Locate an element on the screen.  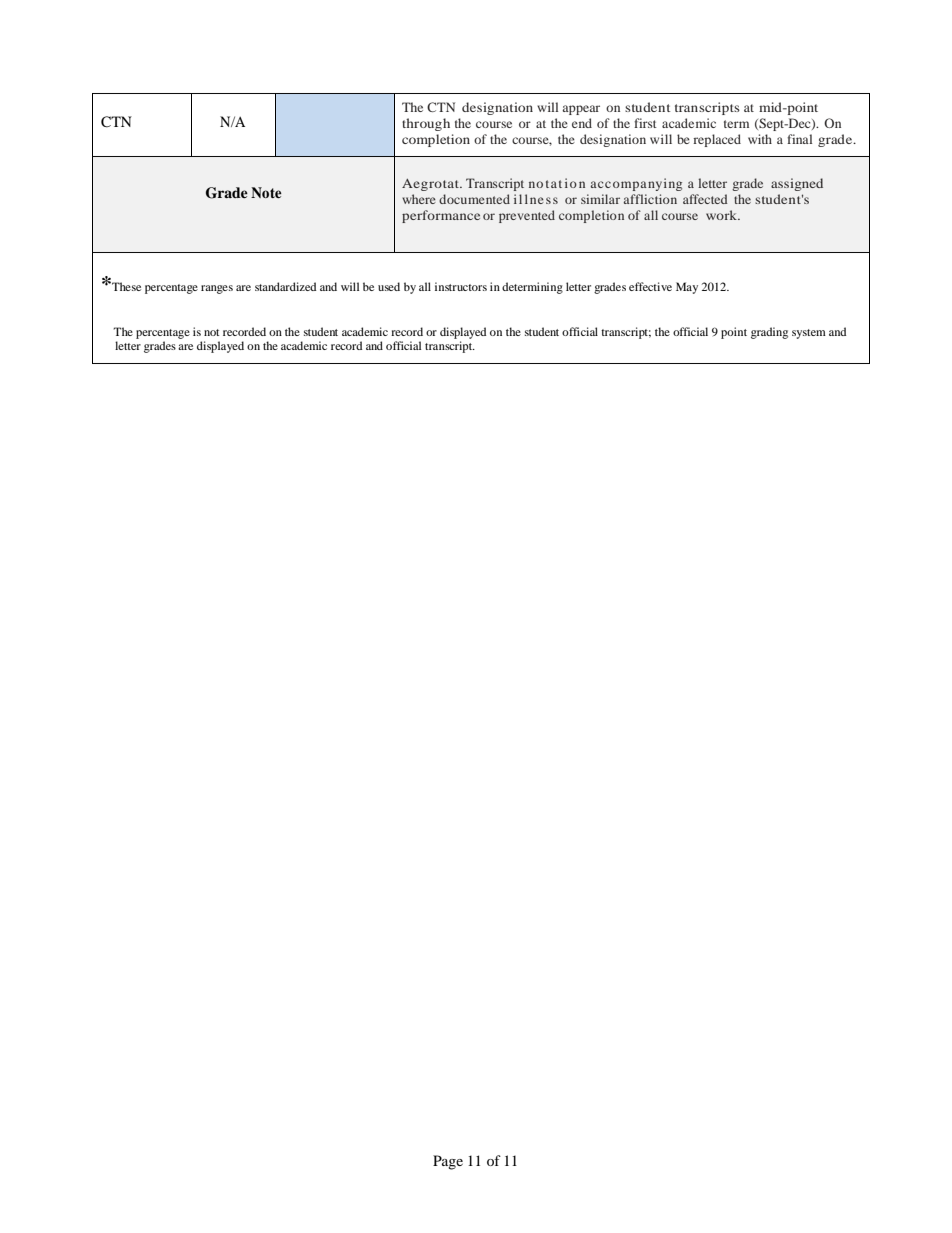
prevented is located at coordinates (527, 216).
